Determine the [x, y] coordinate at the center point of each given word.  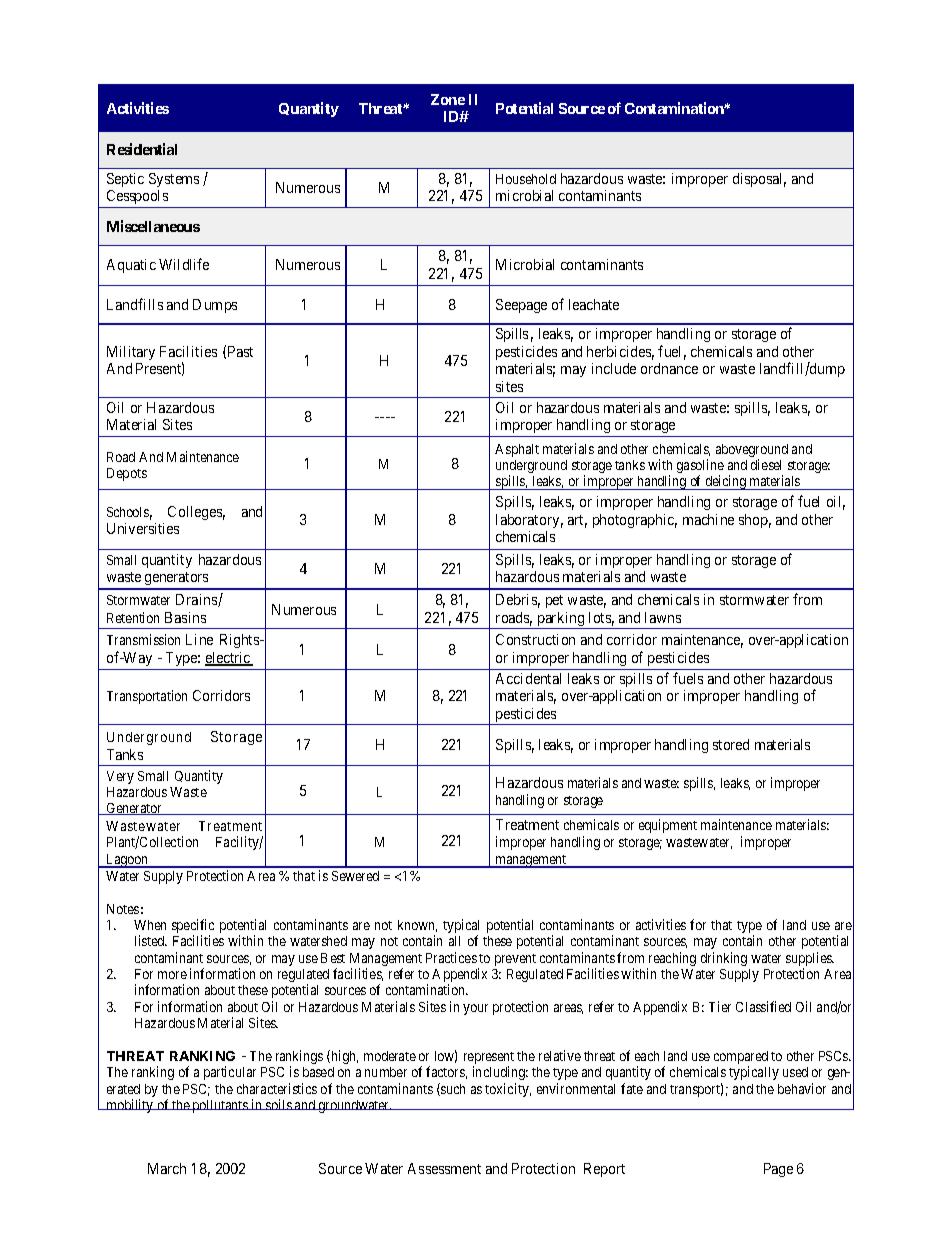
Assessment [444, 1168]
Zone [448, 99]
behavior [802, 1088]
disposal [759, 180]
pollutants [220, 1106]
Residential [142, 149]
